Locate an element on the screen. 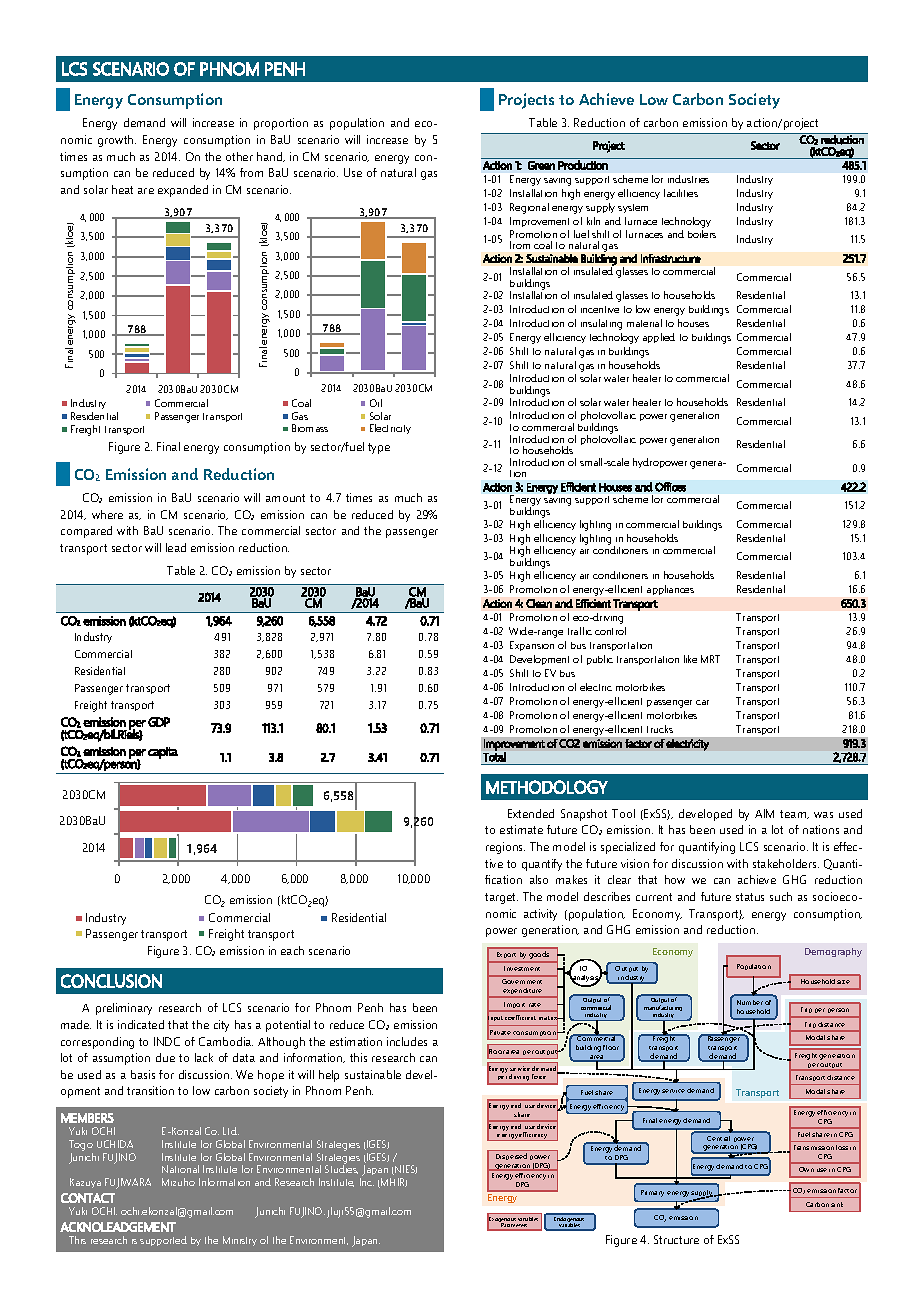 The width and height of the screenshot is (924, 1308). Mizuho is located at coordinates (178, 1182).
